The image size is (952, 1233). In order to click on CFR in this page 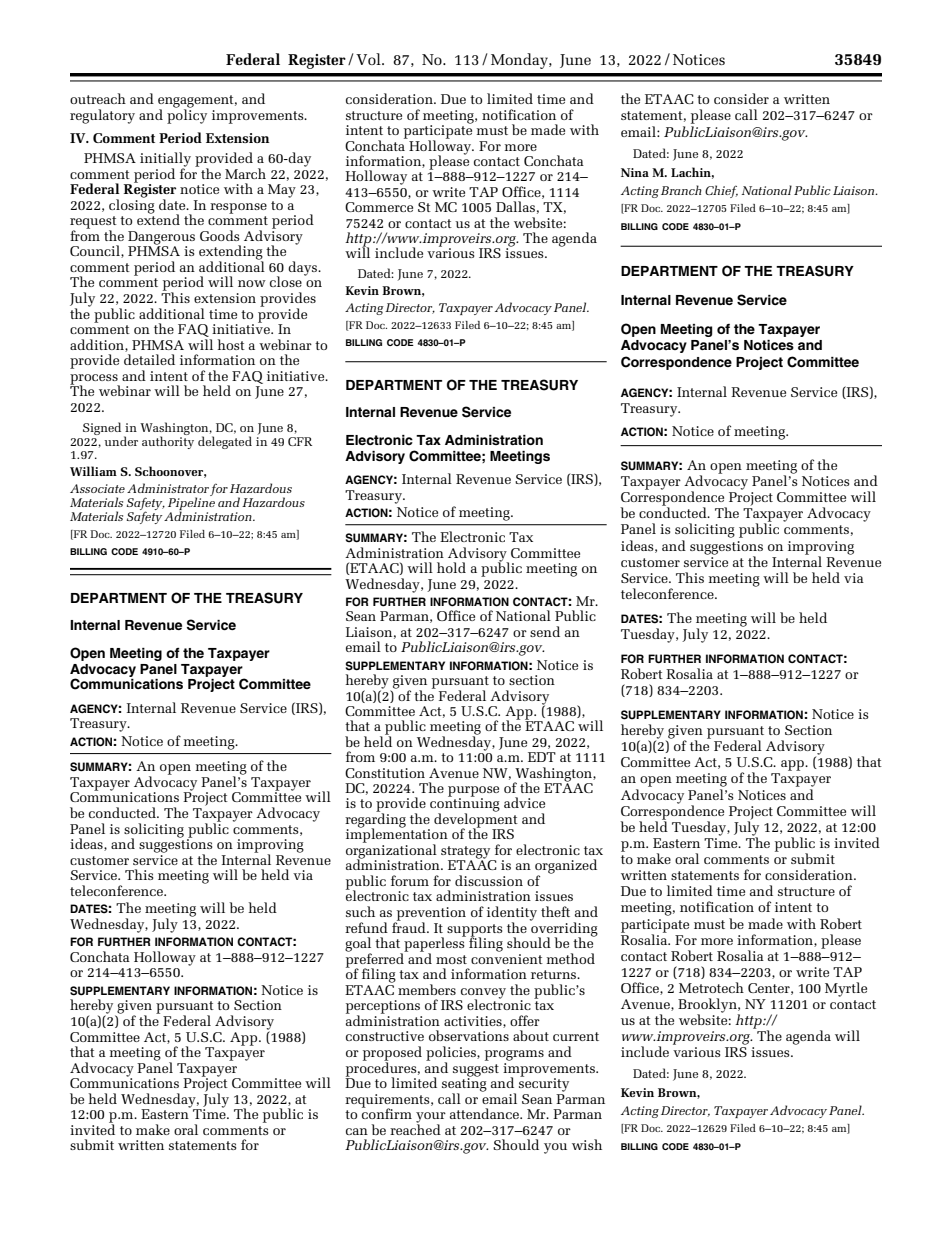, I will do `click(300, 441)`.
